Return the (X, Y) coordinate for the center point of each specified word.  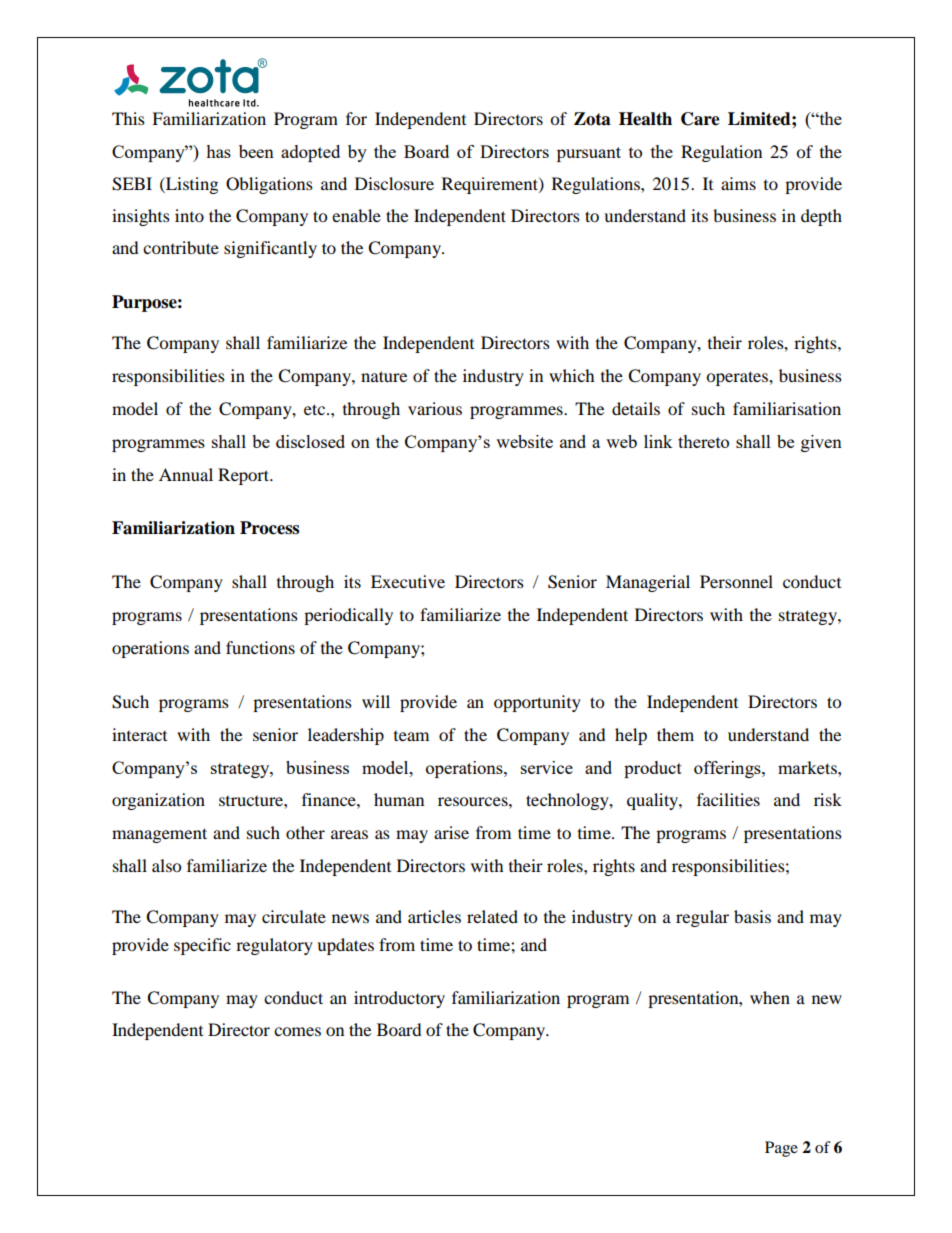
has (218, 151)
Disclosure (394, 183)
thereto (703, 441)
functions (260, 647)
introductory (399, 999)
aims (738, 183)
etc (316, 409)
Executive (408, 581)
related (492, 916)
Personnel (736, 581)
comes (297, 1031)
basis (752, 916)
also (166, 865)
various (435, 408)
